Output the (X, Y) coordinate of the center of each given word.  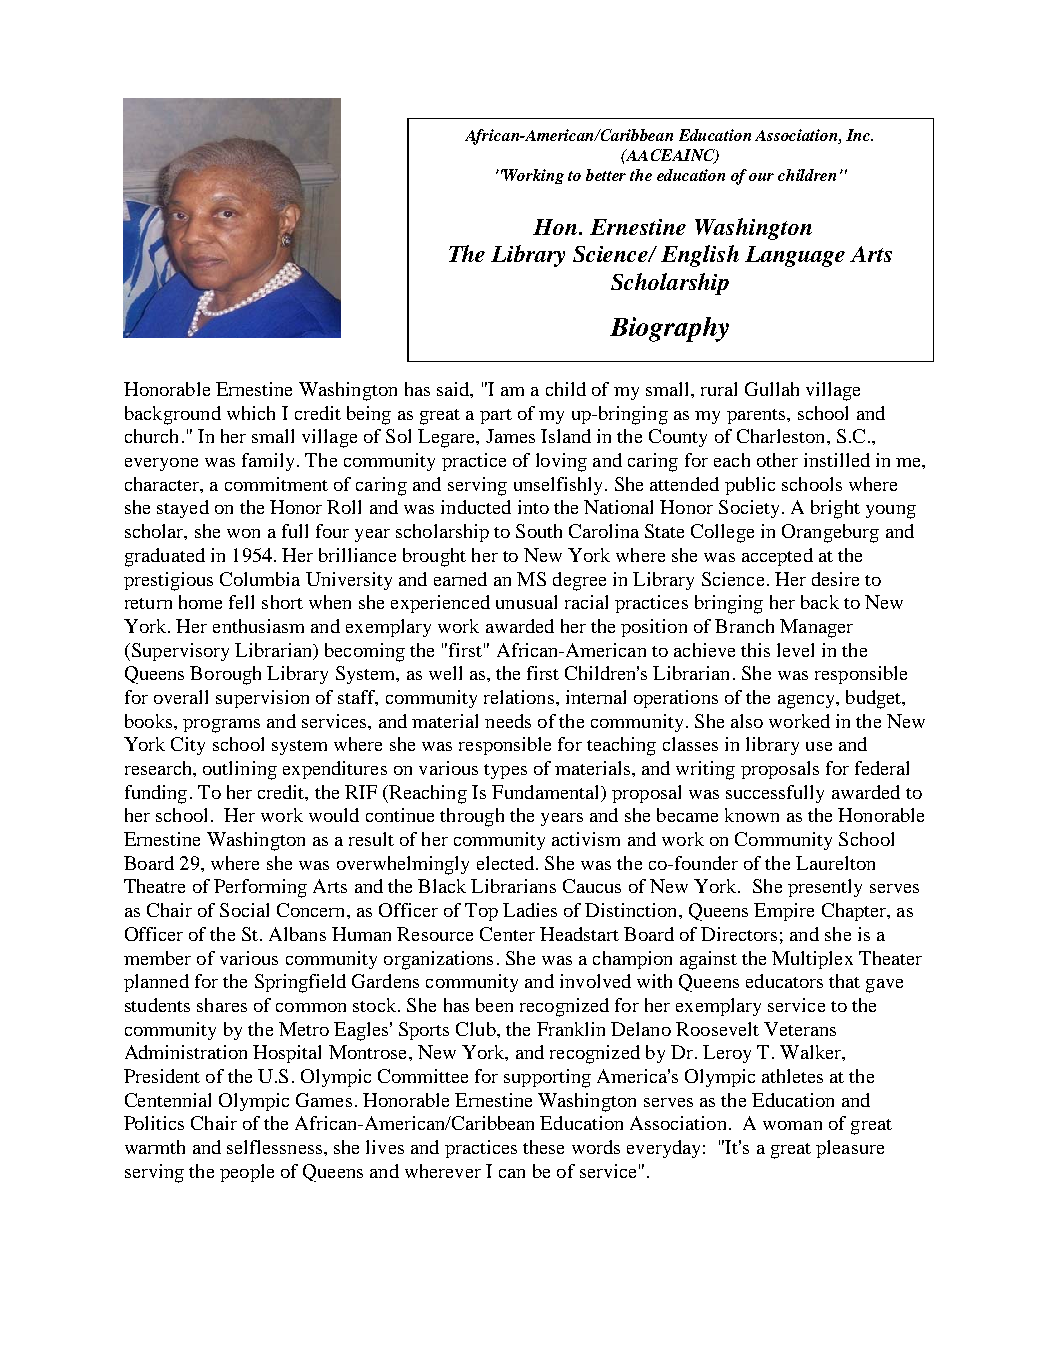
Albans (297, 934)
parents (757, 416)
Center (507, 934)
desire (835, 579)
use (819, 746)
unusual (526, 602)
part (496, 416)
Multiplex (812, 960)
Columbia (260, 579)
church (151, 436)
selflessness (276, 1147)
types (505, 771)
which (251, 413)
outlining (240, 770)
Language (795, 256)
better (606, 175)
